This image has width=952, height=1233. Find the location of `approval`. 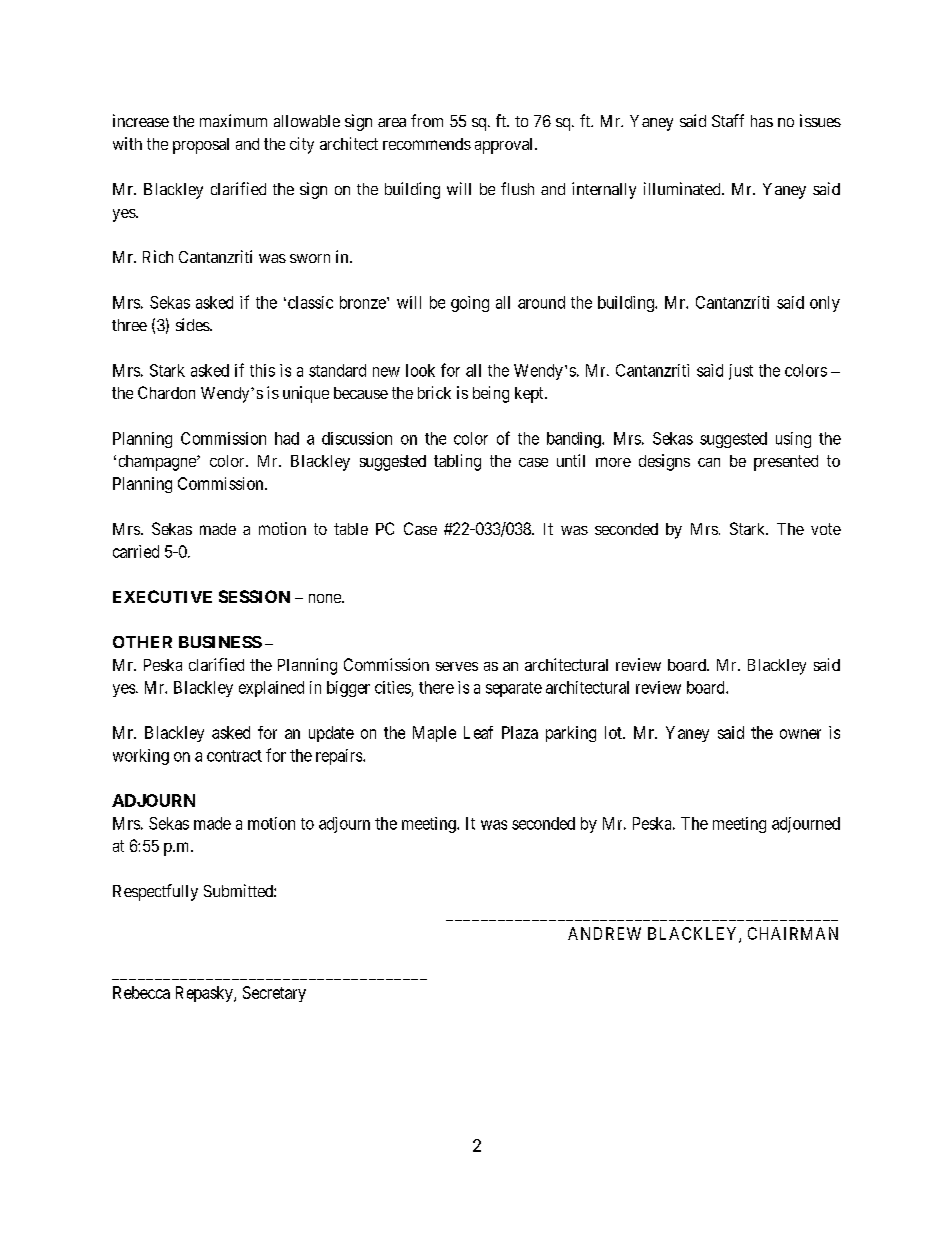

approval is located at coordinates (505, 146).
